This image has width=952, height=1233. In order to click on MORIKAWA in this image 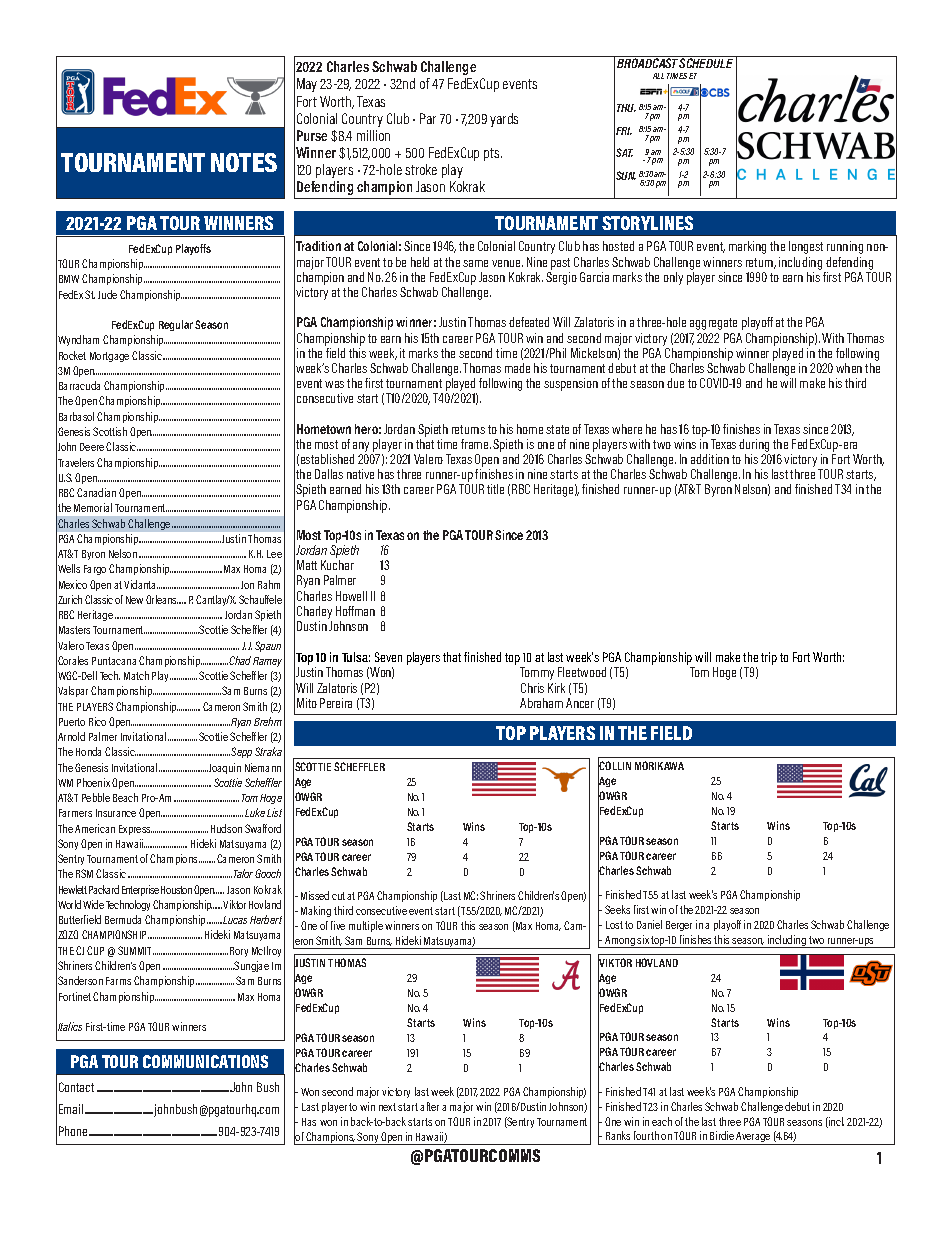, I will do `click(659, 765)`.
